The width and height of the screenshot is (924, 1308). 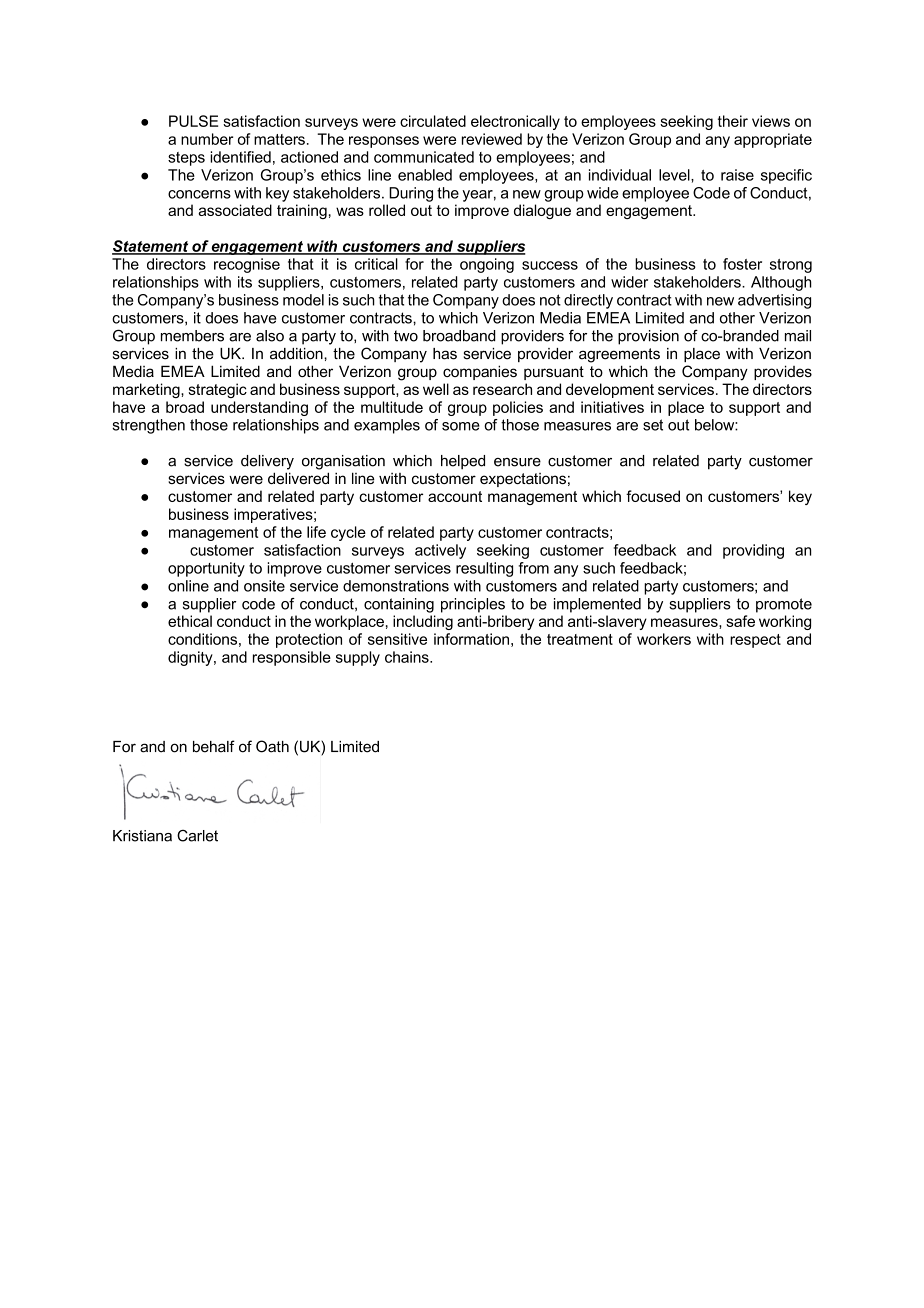 I want to click on chains, so click(x=408, y=657).
